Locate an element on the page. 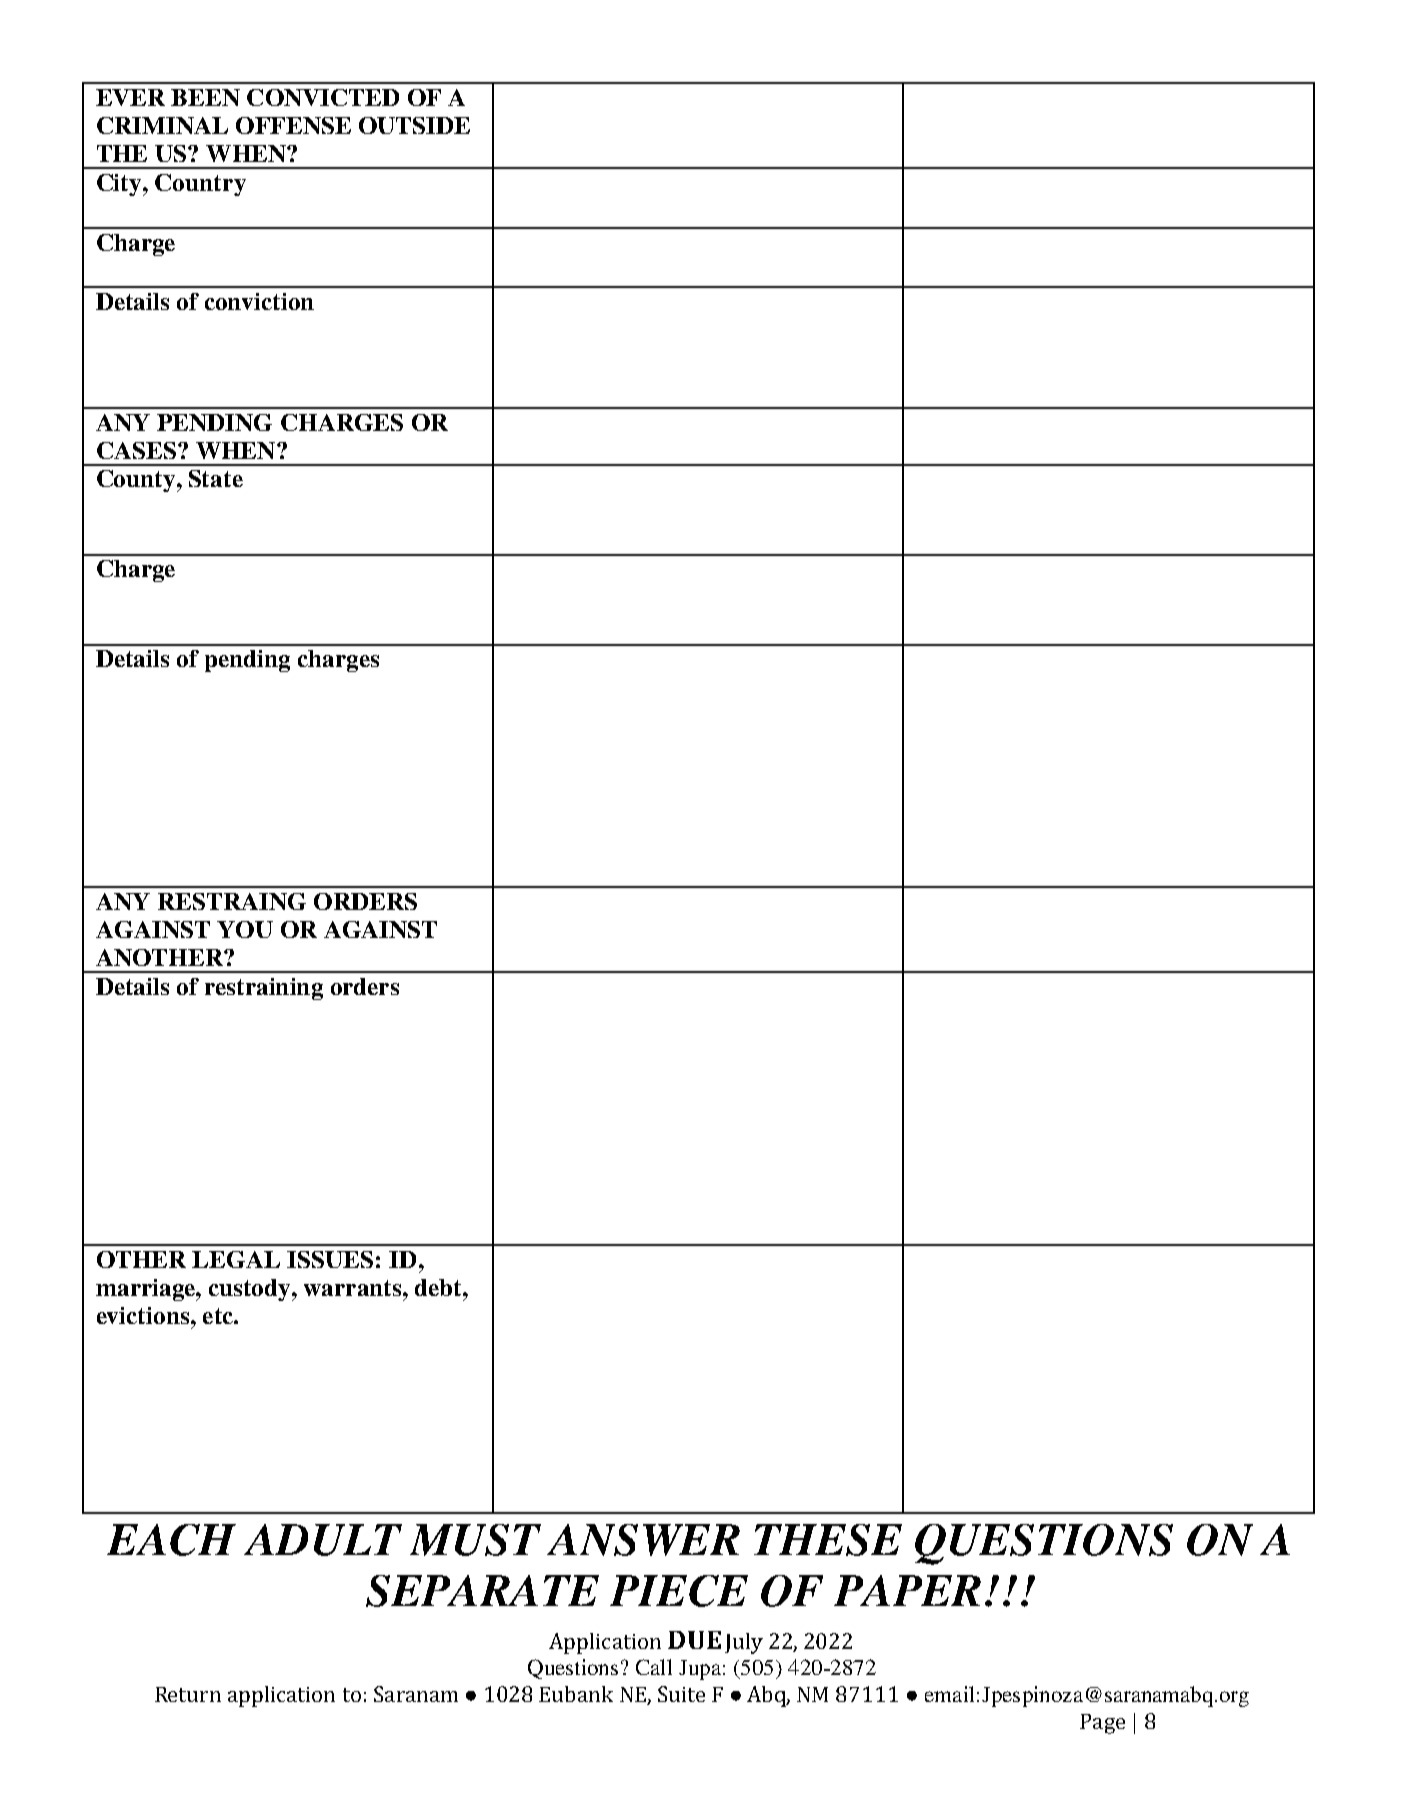 This image has height=1816, width=1403. OUTSIDE is located at coordinates (414, 125).
